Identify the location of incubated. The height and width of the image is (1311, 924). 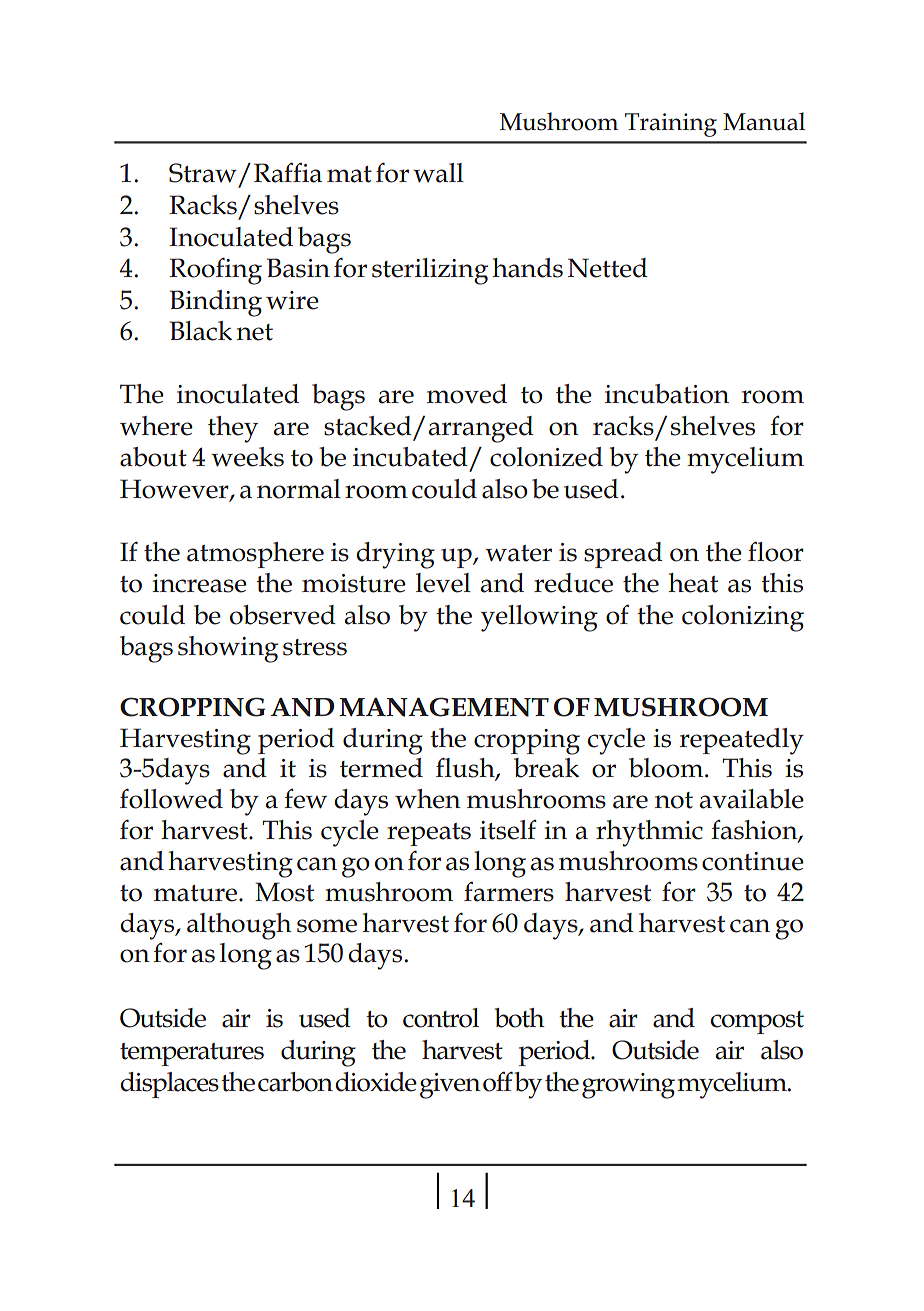
(410, 457).
